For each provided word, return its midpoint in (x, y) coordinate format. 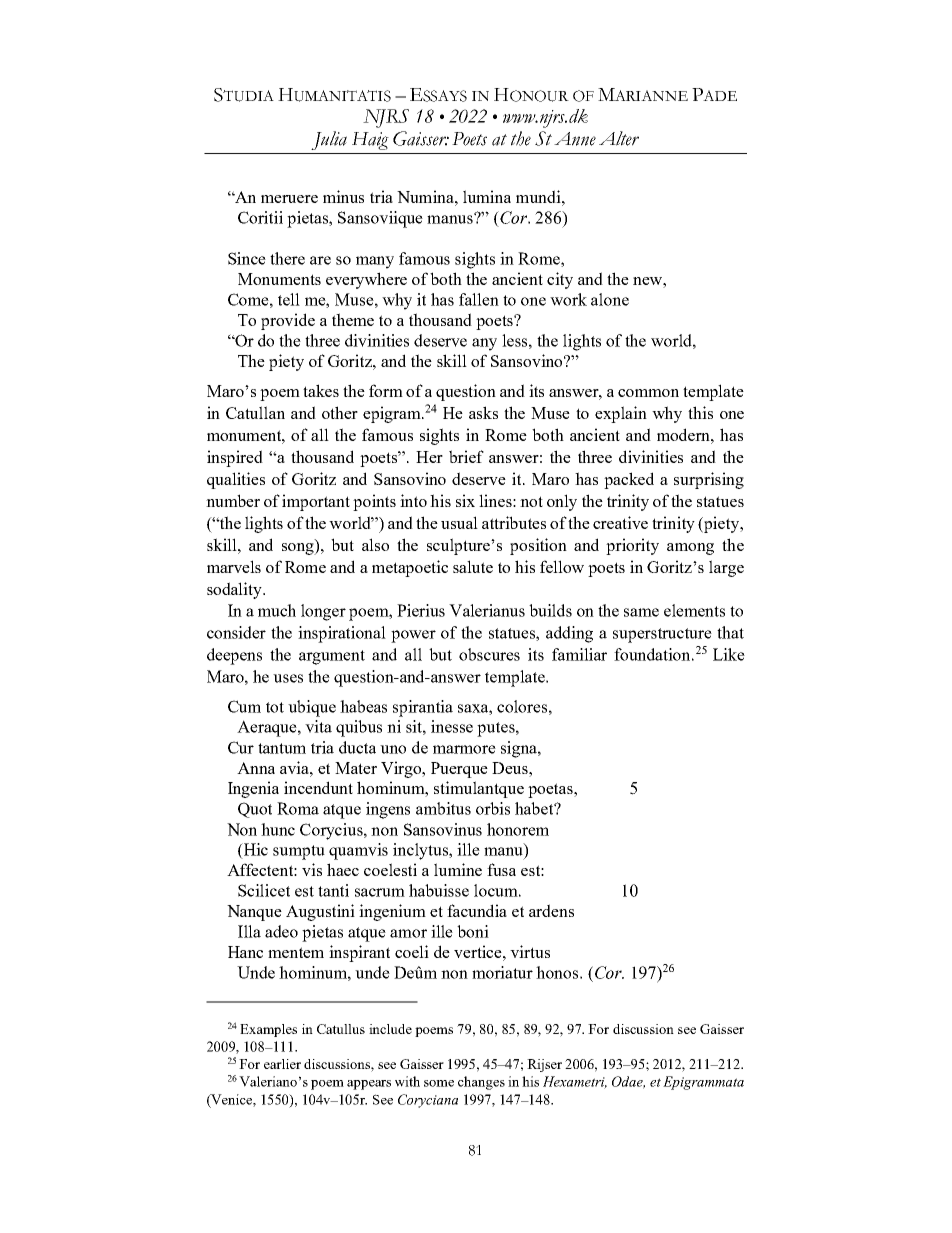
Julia (329, 140)
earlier (282, 1064)
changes (481, 1083)
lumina (487, 196)
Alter (619, 138)
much (277, 610)
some (439, 1083)
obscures (489, 654)
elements (694, 610)
